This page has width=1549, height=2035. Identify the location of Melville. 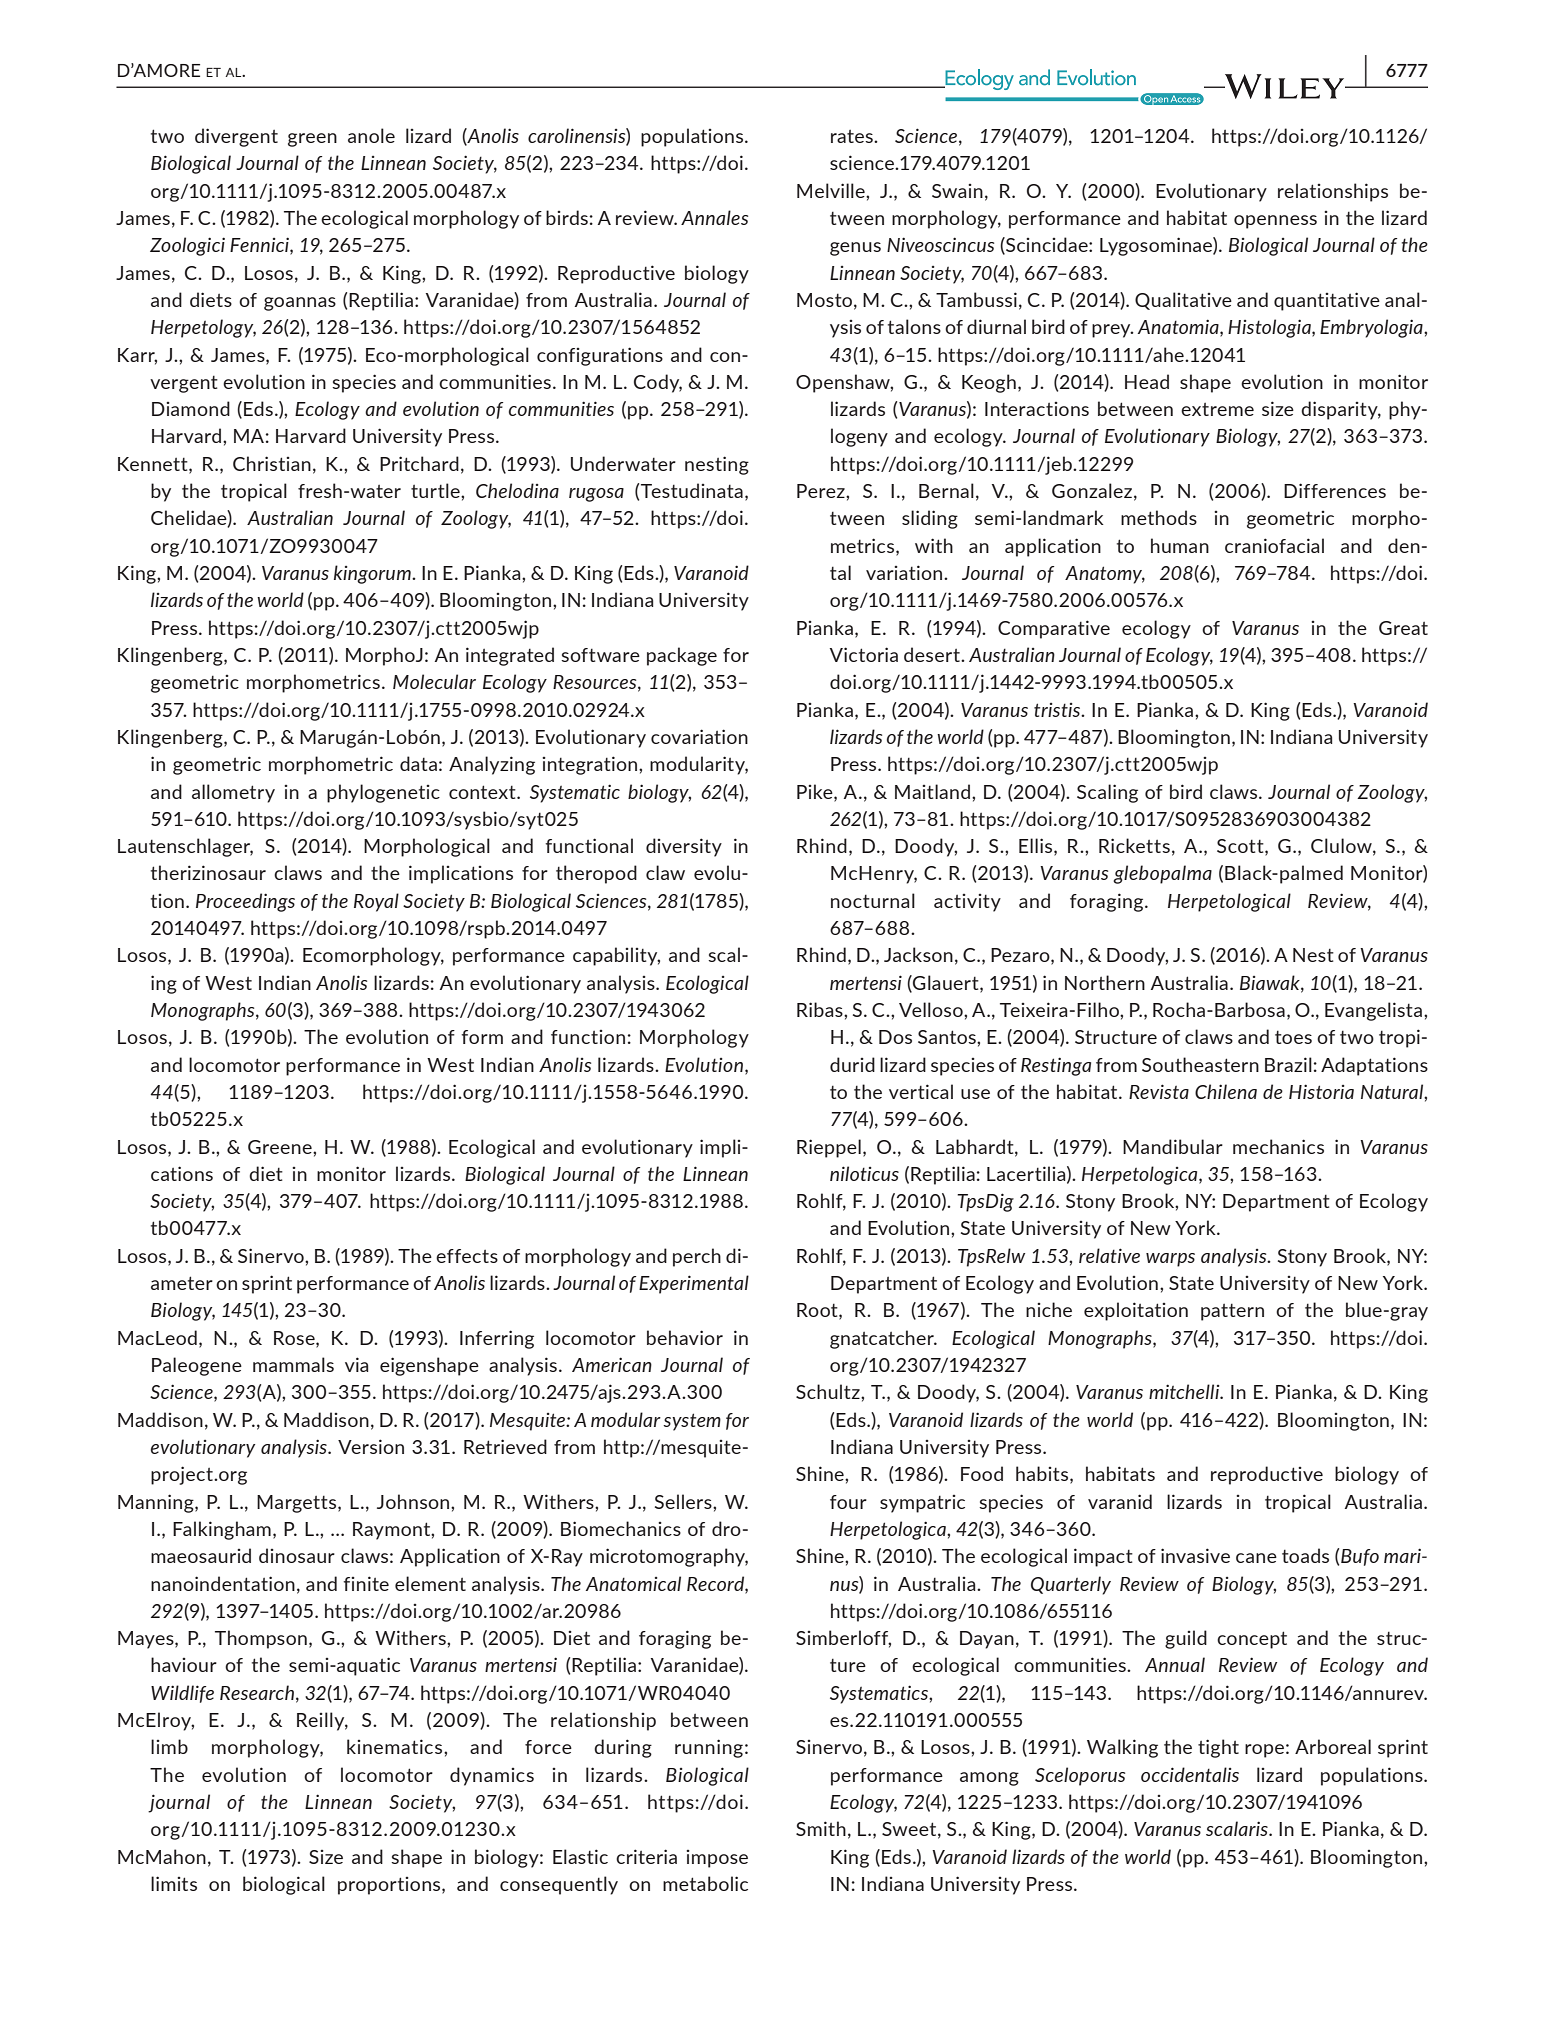
(832, 190).
